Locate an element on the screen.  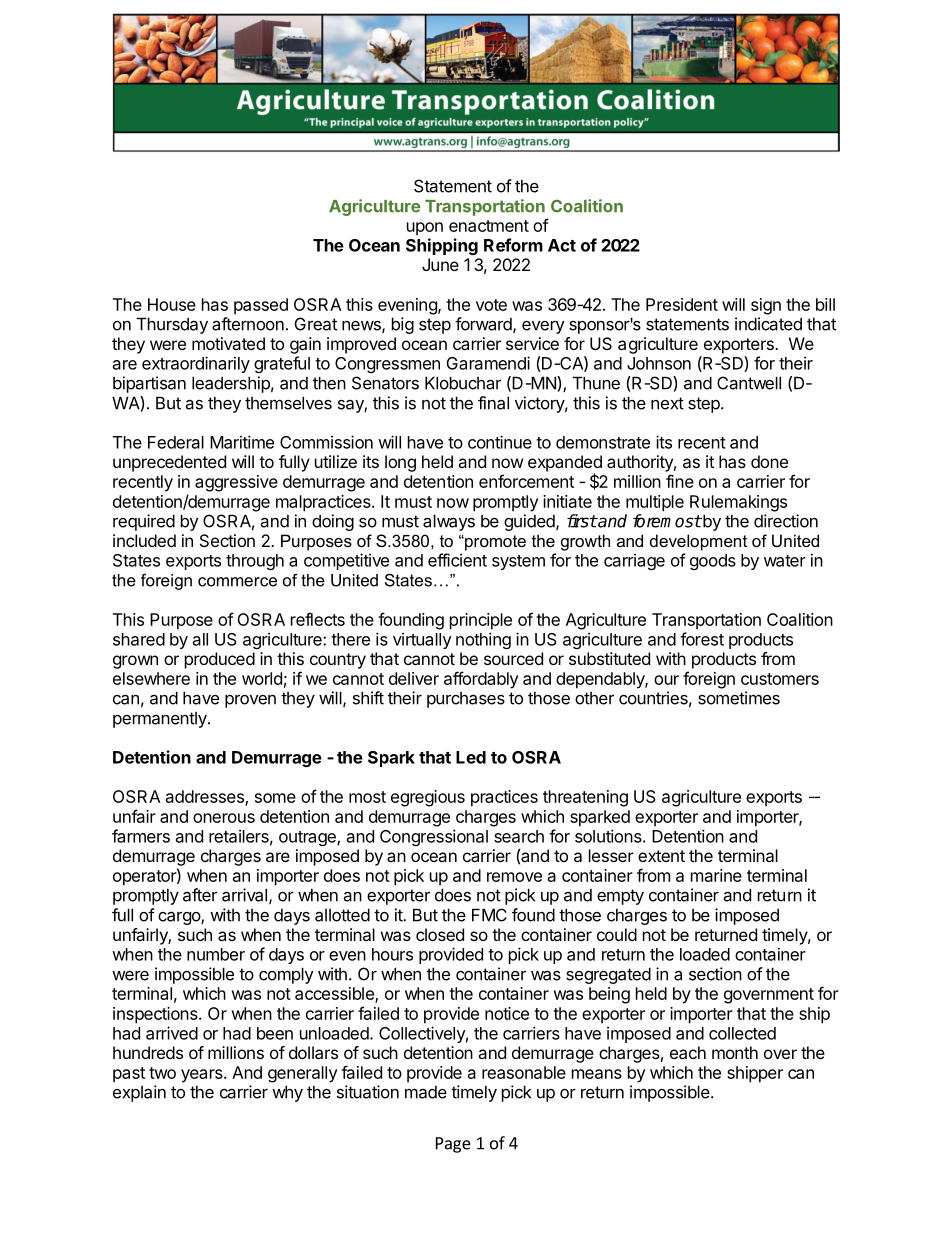
produced is located at coordinates (220, 660).
